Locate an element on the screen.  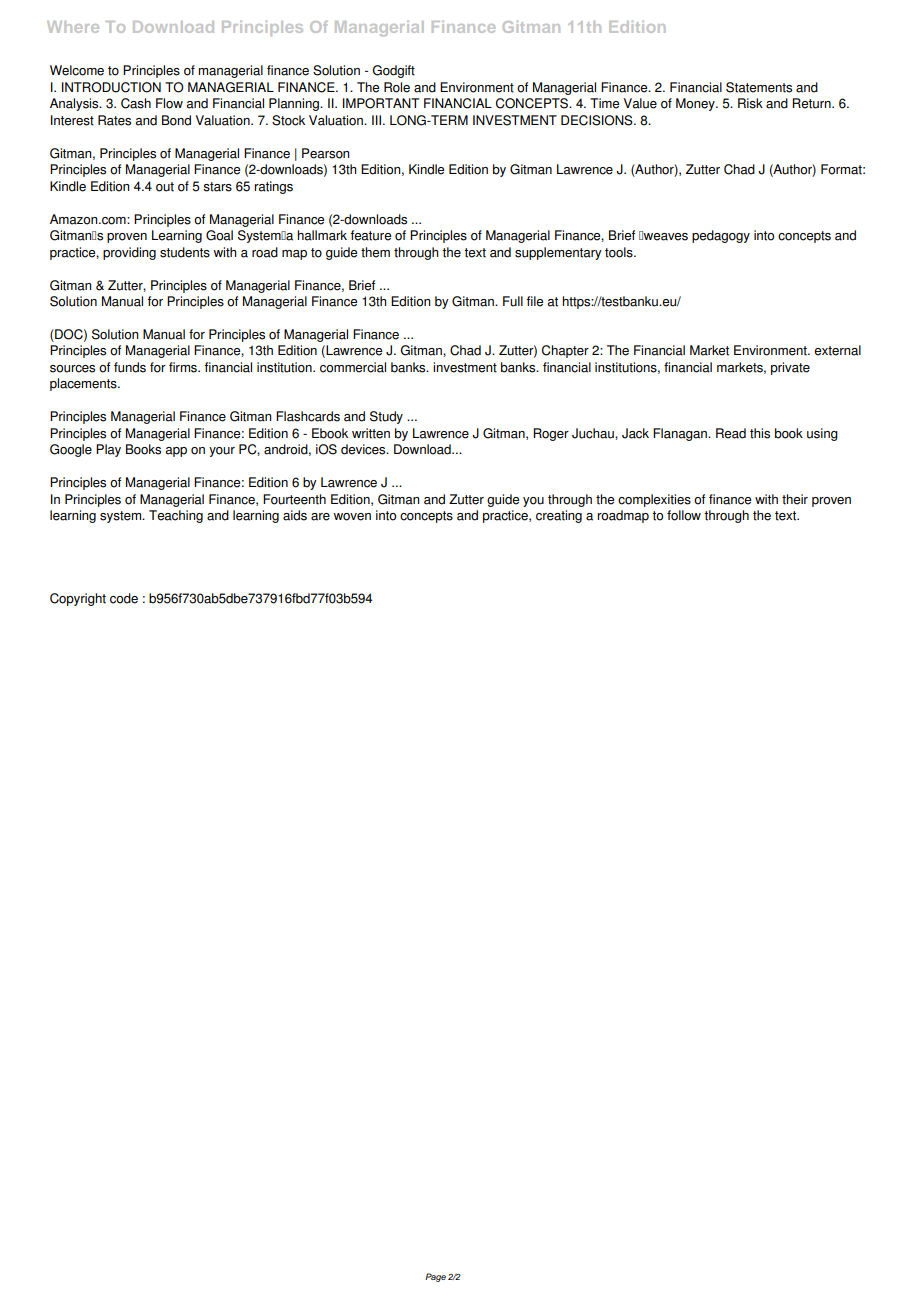
Full is located at coordinates (513, 301).
